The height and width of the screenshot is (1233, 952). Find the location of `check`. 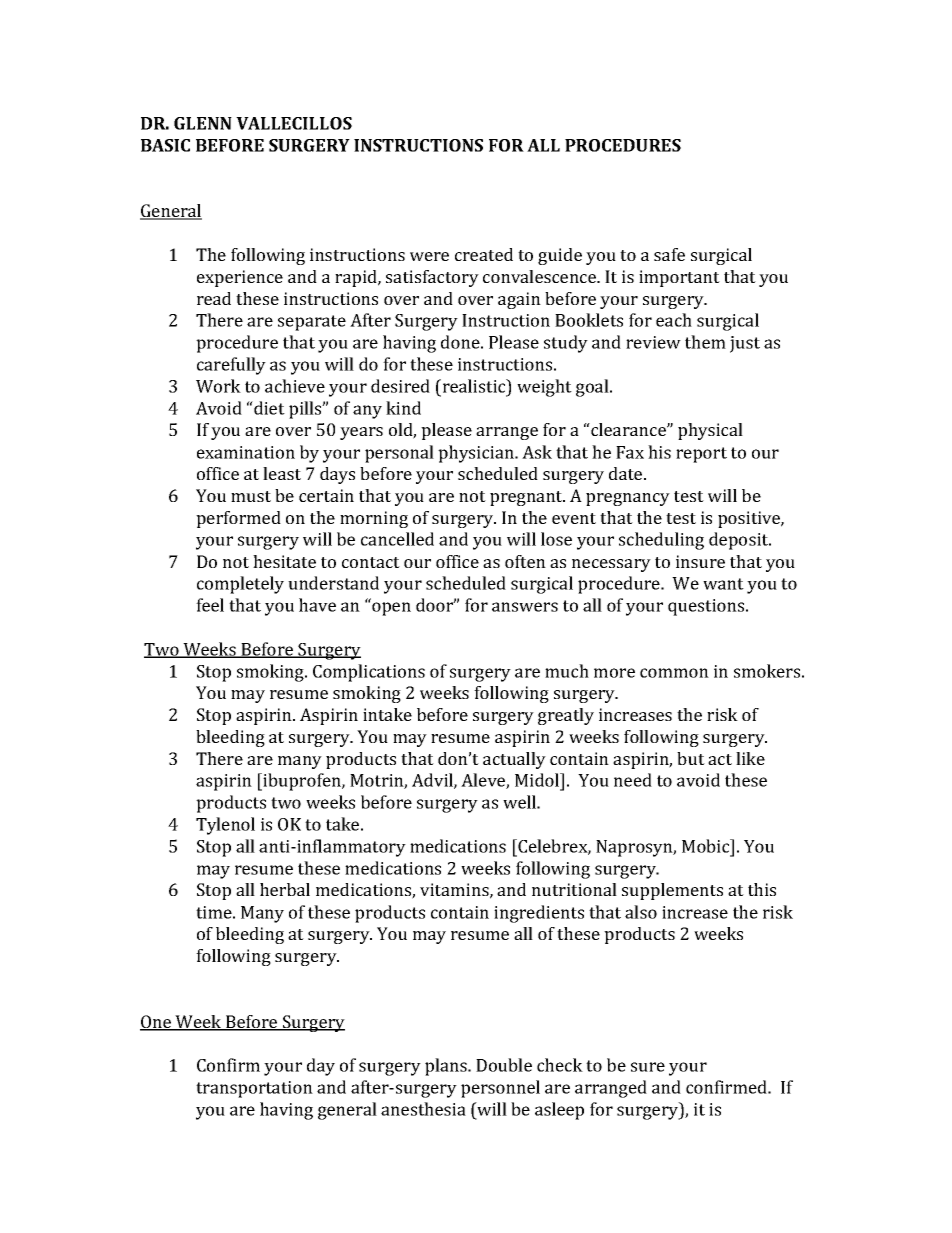

check is located at coordinates (560, 1065).
